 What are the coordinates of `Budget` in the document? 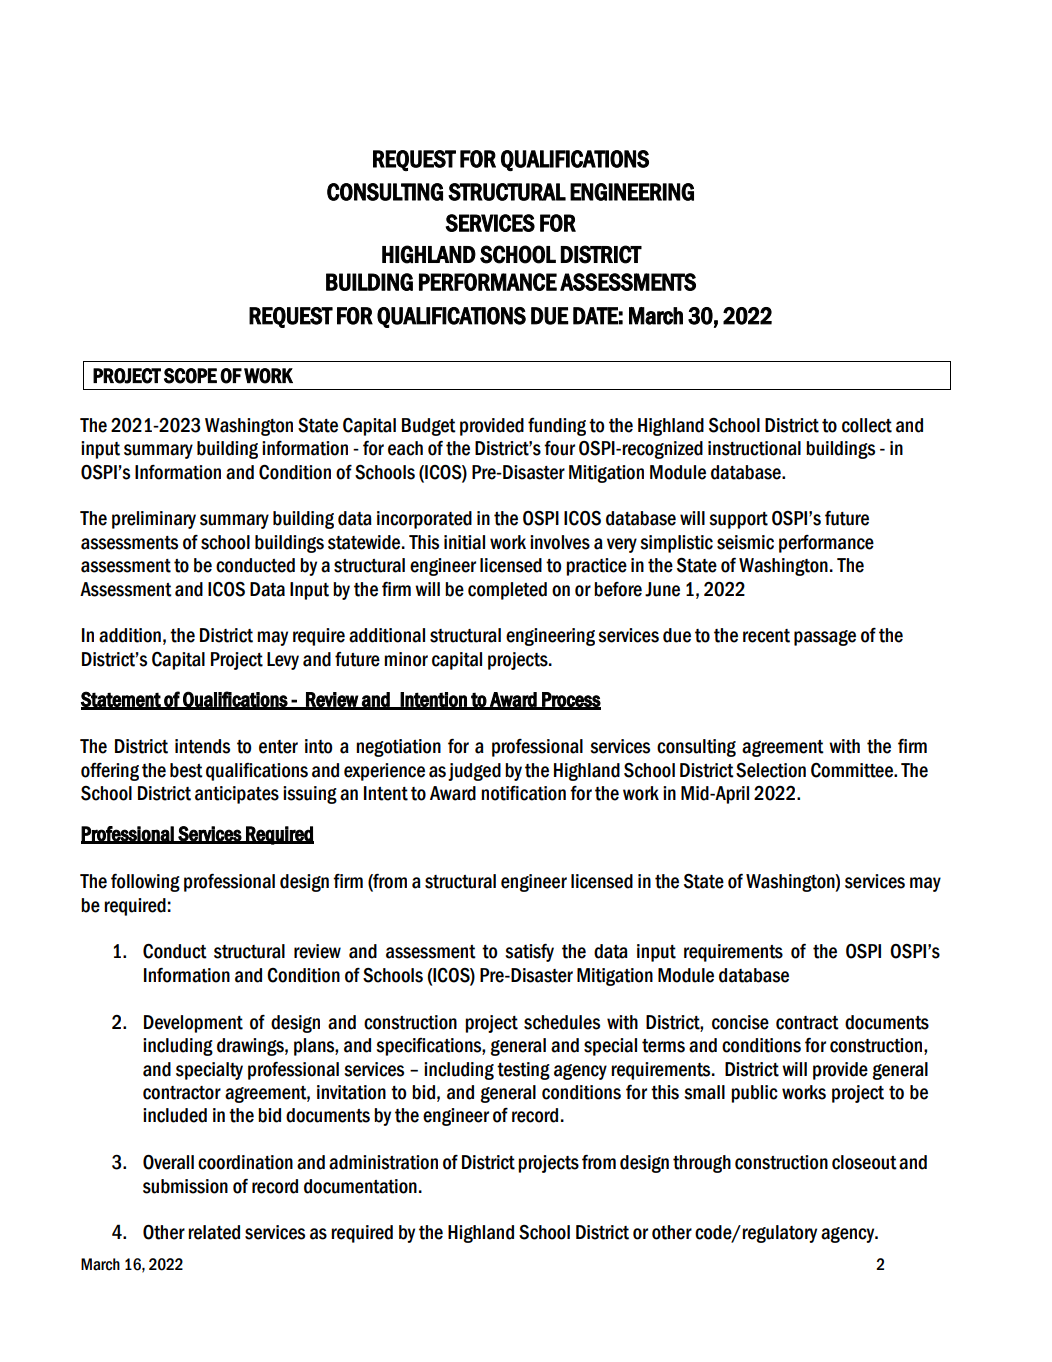 It's located at (429, 427).
